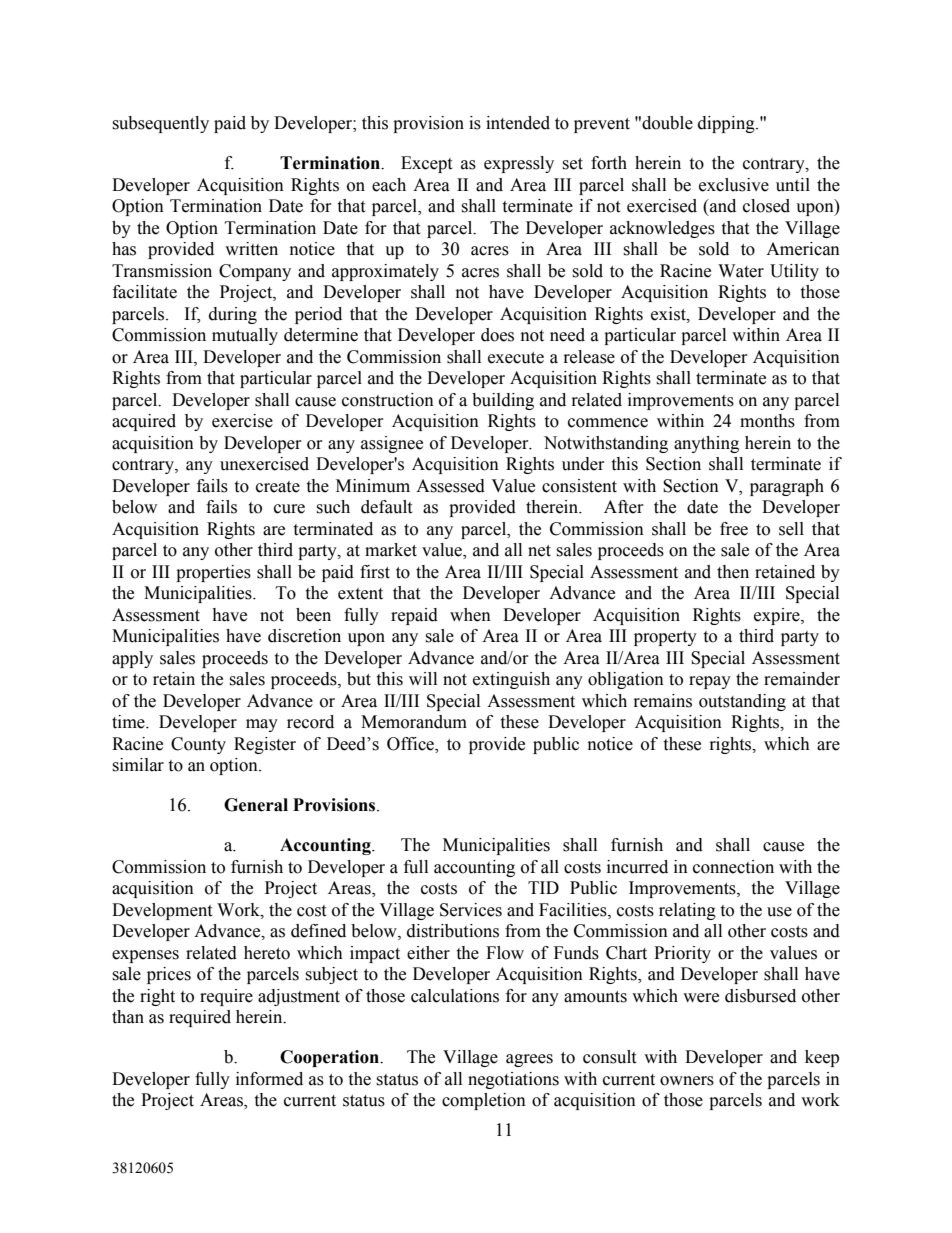 The height and width of the screenshot is (1233, 952). I want to click on informed, so click(269, 1079).
